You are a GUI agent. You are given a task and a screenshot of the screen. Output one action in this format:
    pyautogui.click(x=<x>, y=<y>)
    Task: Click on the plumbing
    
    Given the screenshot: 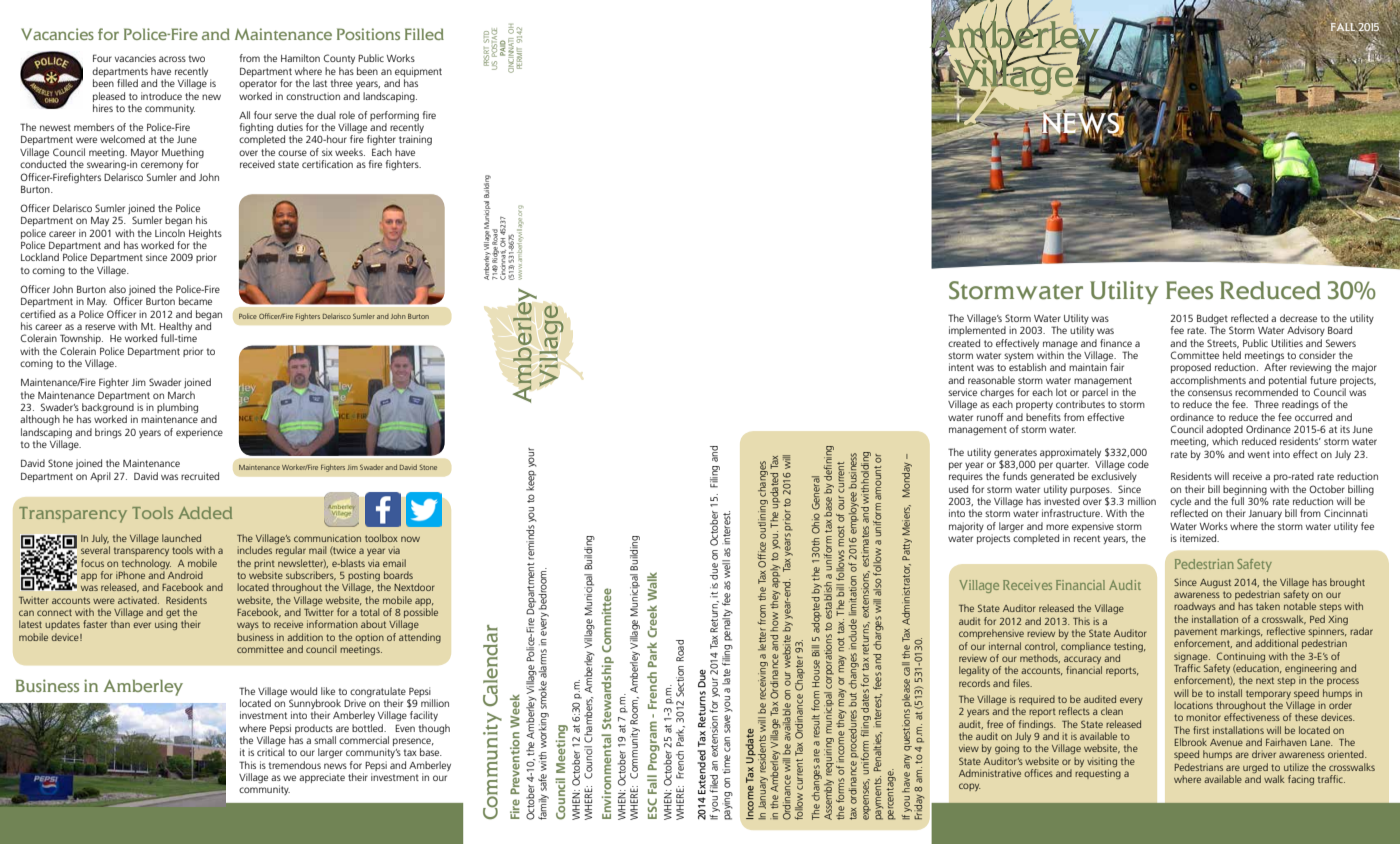 What is the action you would take?
    pyautogui.click(x=177, y=409)
